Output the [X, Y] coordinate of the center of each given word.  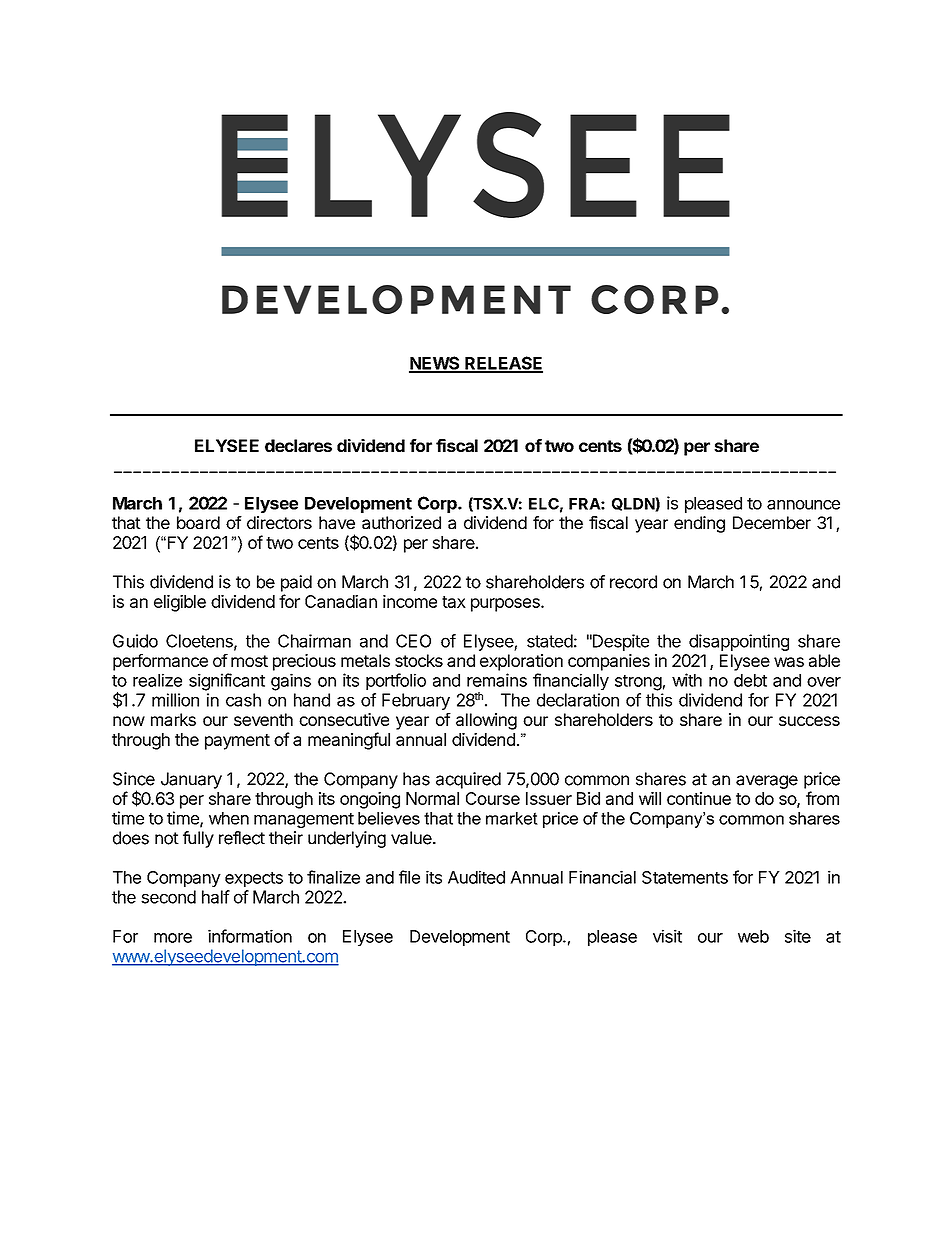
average [767, 782]
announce [803, 505]
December [772, 522]
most [249, 661]
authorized [401, 522]
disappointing [739, 642]
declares [298, 445]
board [198, 522]
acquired [468, 780]
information [250, 936]
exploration [521, 662]
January [191, 780]
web [753, 936]
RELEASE [503, 364]
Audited [476, 877]
